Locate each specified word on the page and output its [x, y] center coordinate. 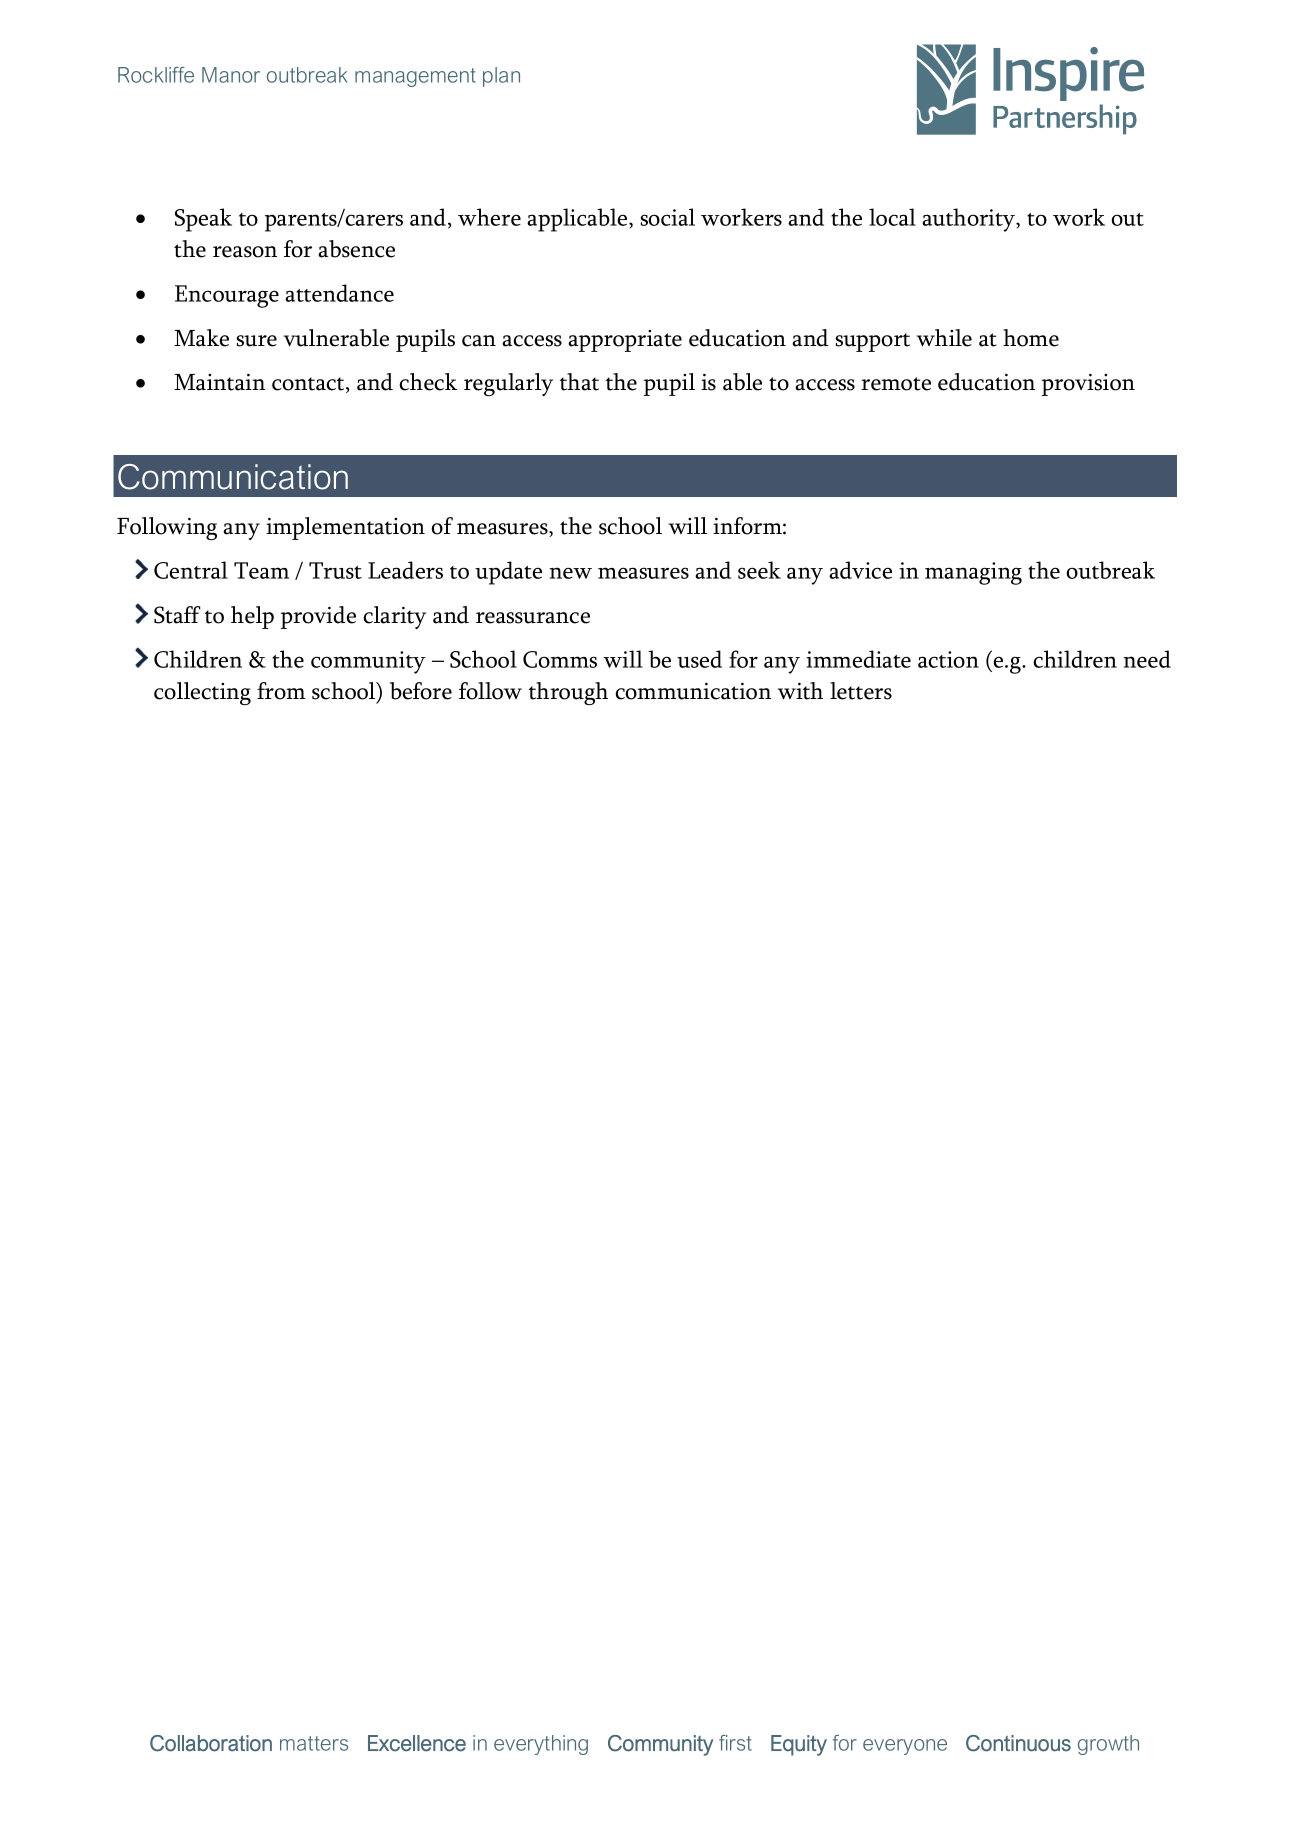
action [948, 659]
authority [970, 220]
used [699, 659]
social [668, 217]
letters [861, 691]
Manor [231, 75]
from [281, 691]
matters [314, 1743]
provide [318, 617]
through [568, 693]
